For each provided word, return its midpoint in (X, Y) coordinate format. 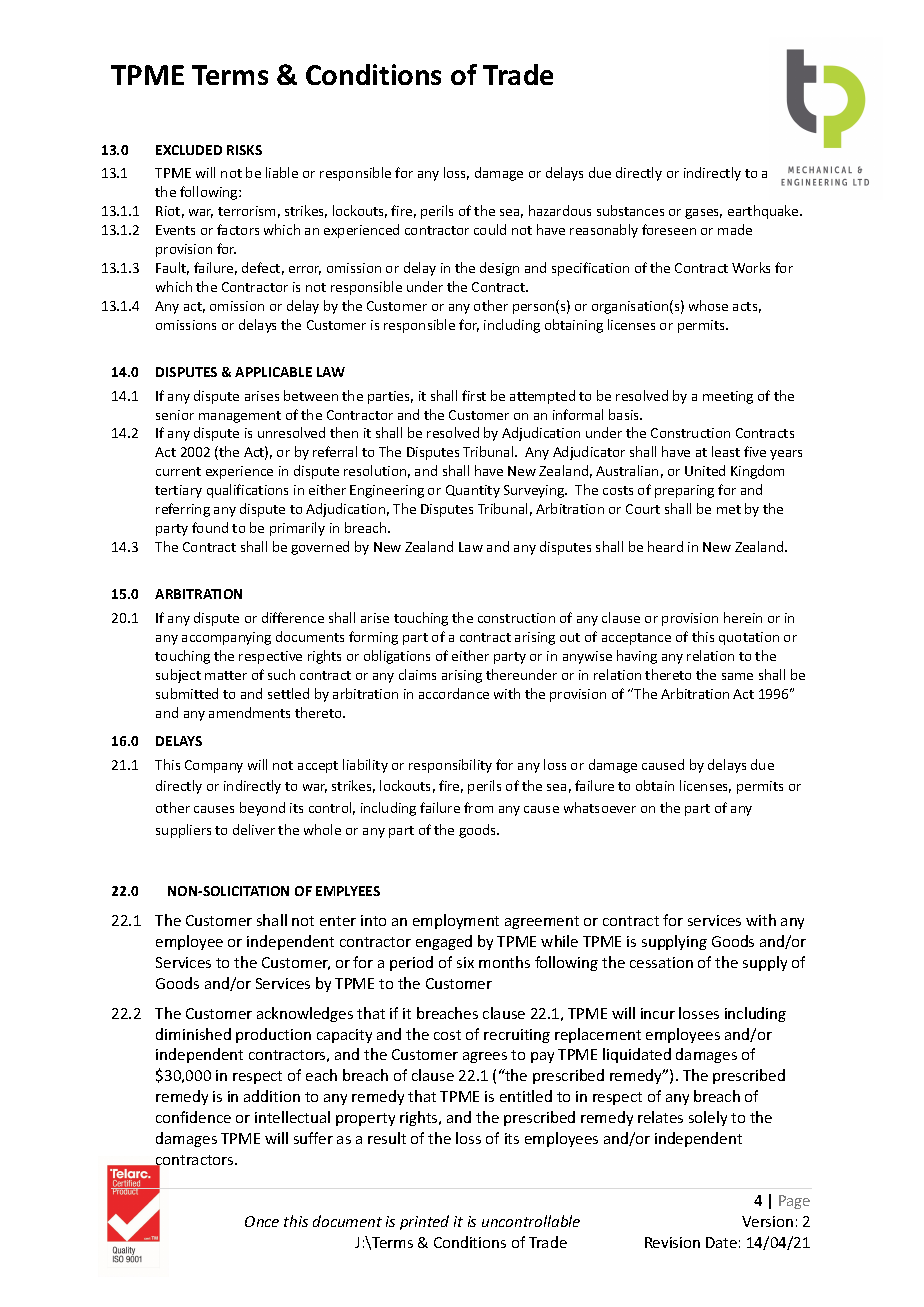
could (490, 229)
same (737, 676)
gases (703, 214)
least (726, 451)
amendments (249, 712)
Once (262, 1221)
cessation (661, 962)
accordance (454, 693)
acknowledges (305, 1014)
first (474, 395)
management (240, 417)
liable (282, 172)
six (465, 962)
